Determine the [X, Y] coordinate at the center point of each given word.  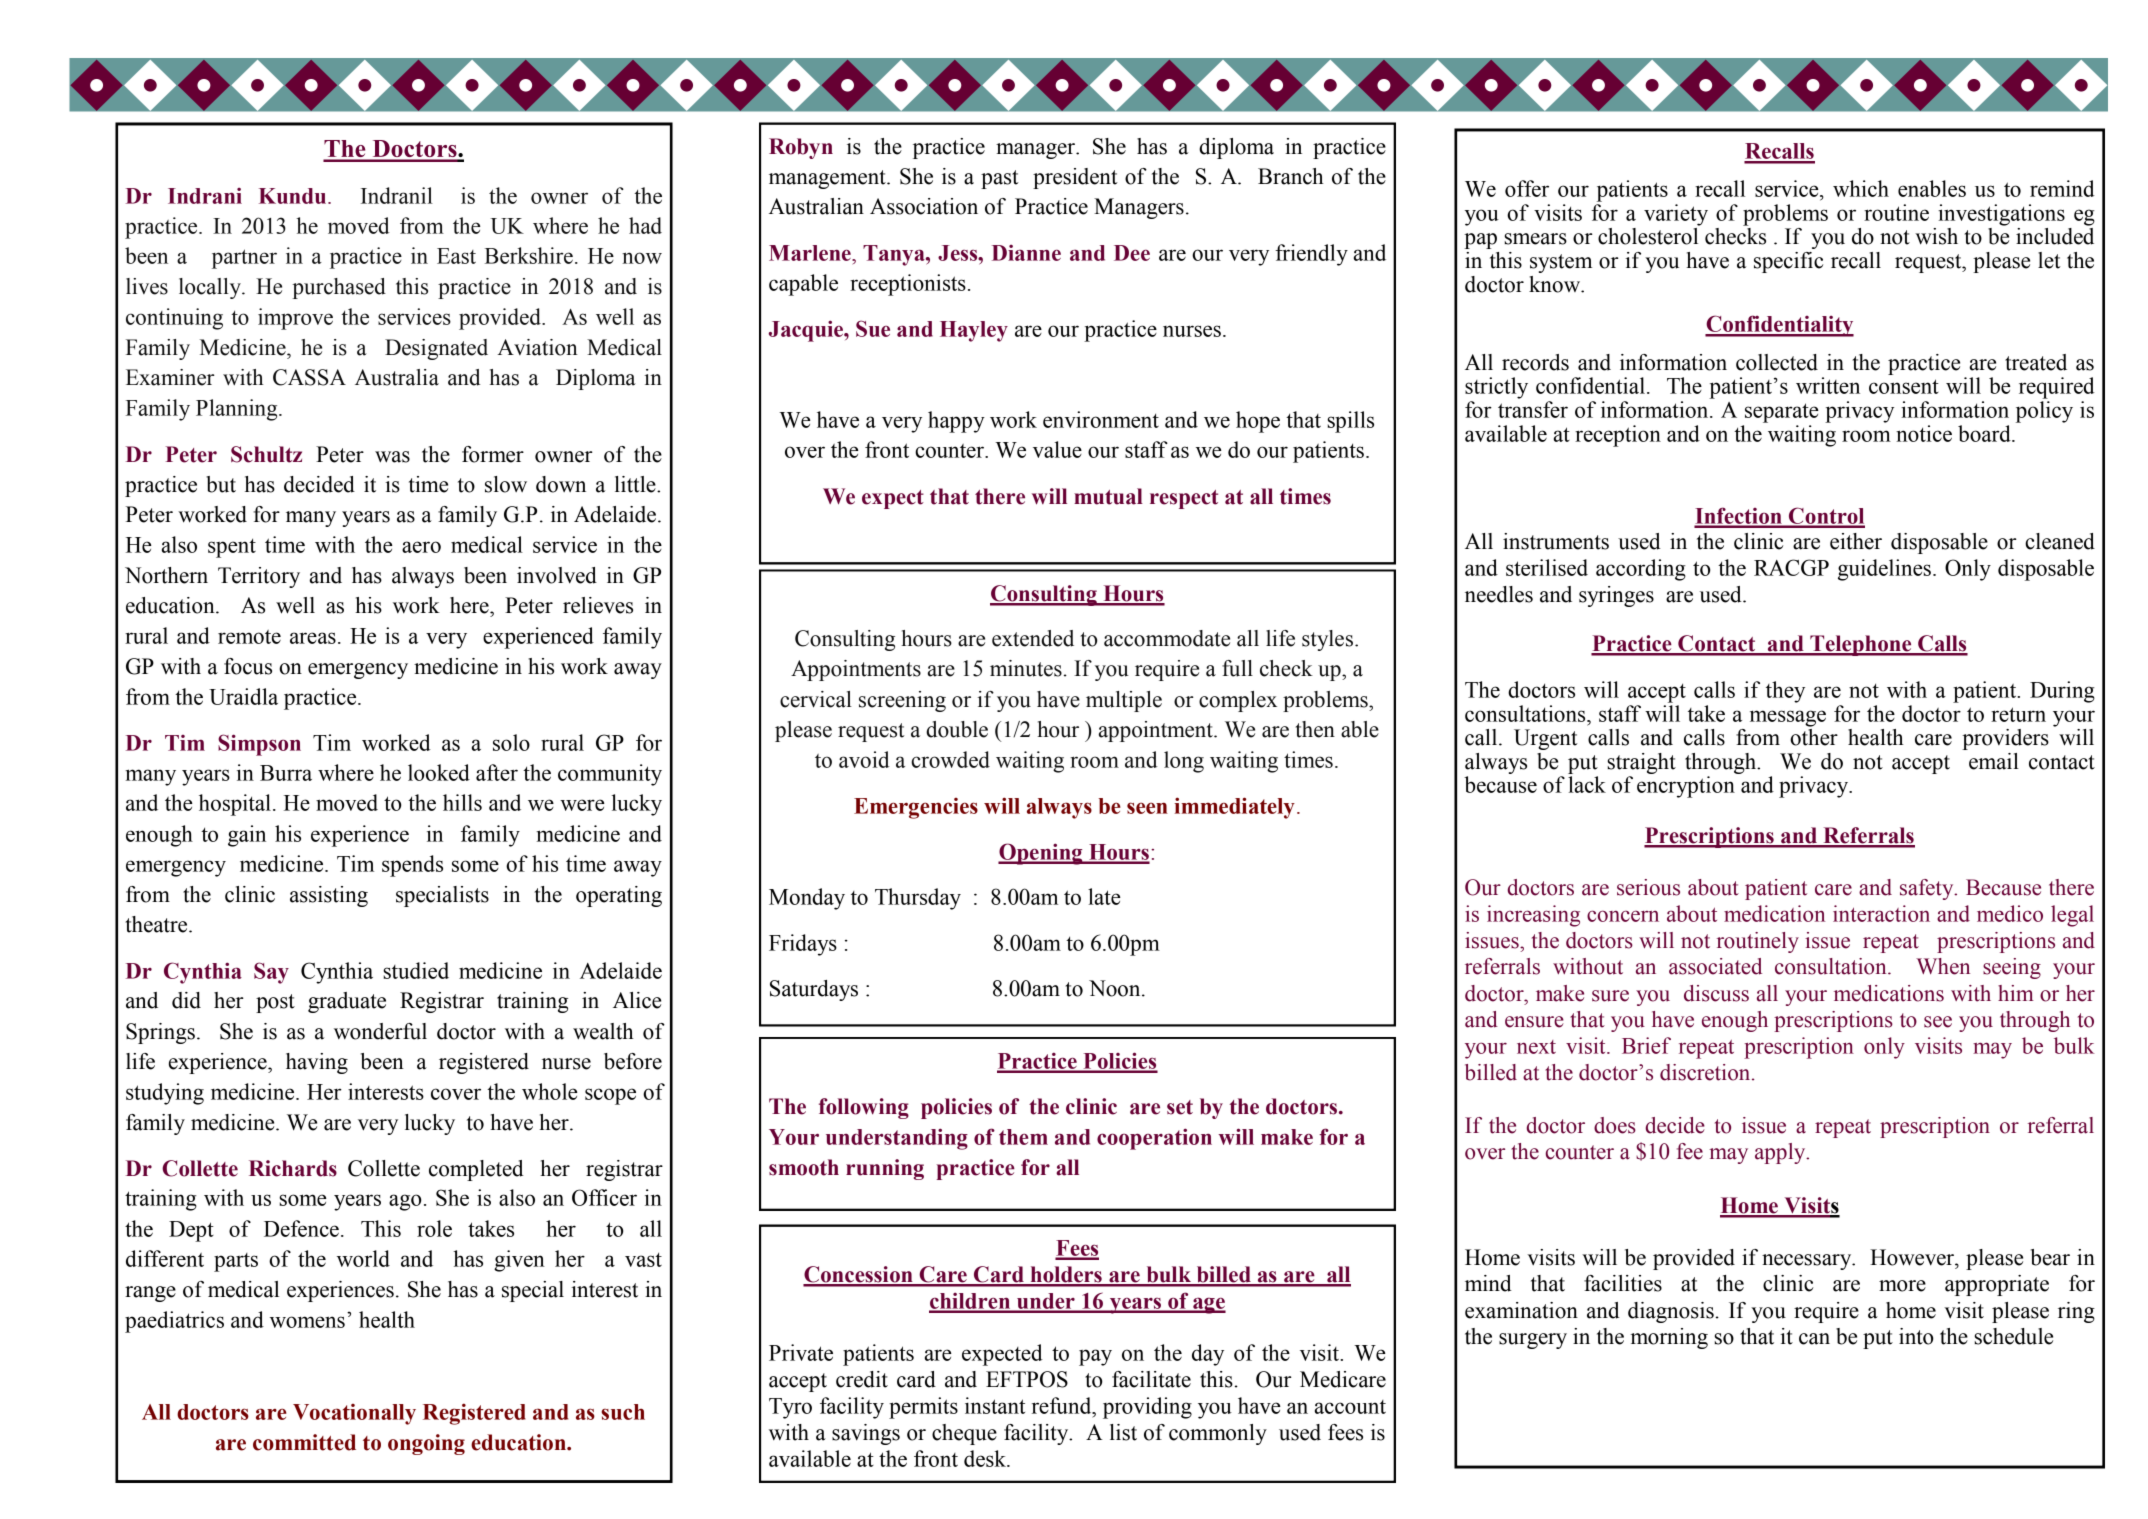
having [317, 1063]
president [1075, 178]
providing [1147, 1408]
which [1861, 188]
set [1180, 1107]
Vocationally [354, 1414]
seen [1147, 808]
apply [1781, 1153]
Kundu [294, 196]
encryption [1686, 787]
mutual [1108, 496]
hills [462, 802]
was [392, 457]
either [1856, 541]
